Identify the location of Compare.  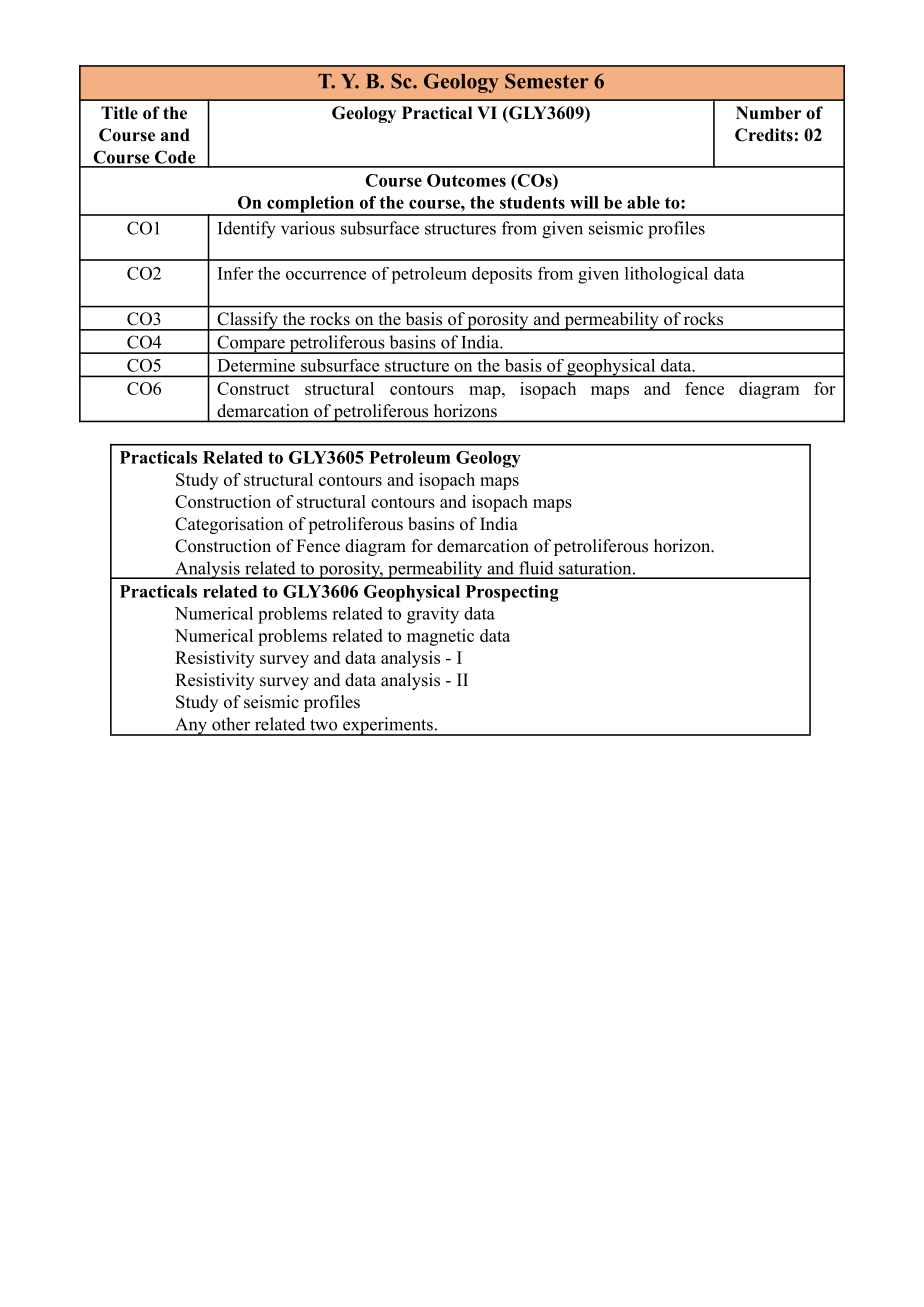
(251, 344).
